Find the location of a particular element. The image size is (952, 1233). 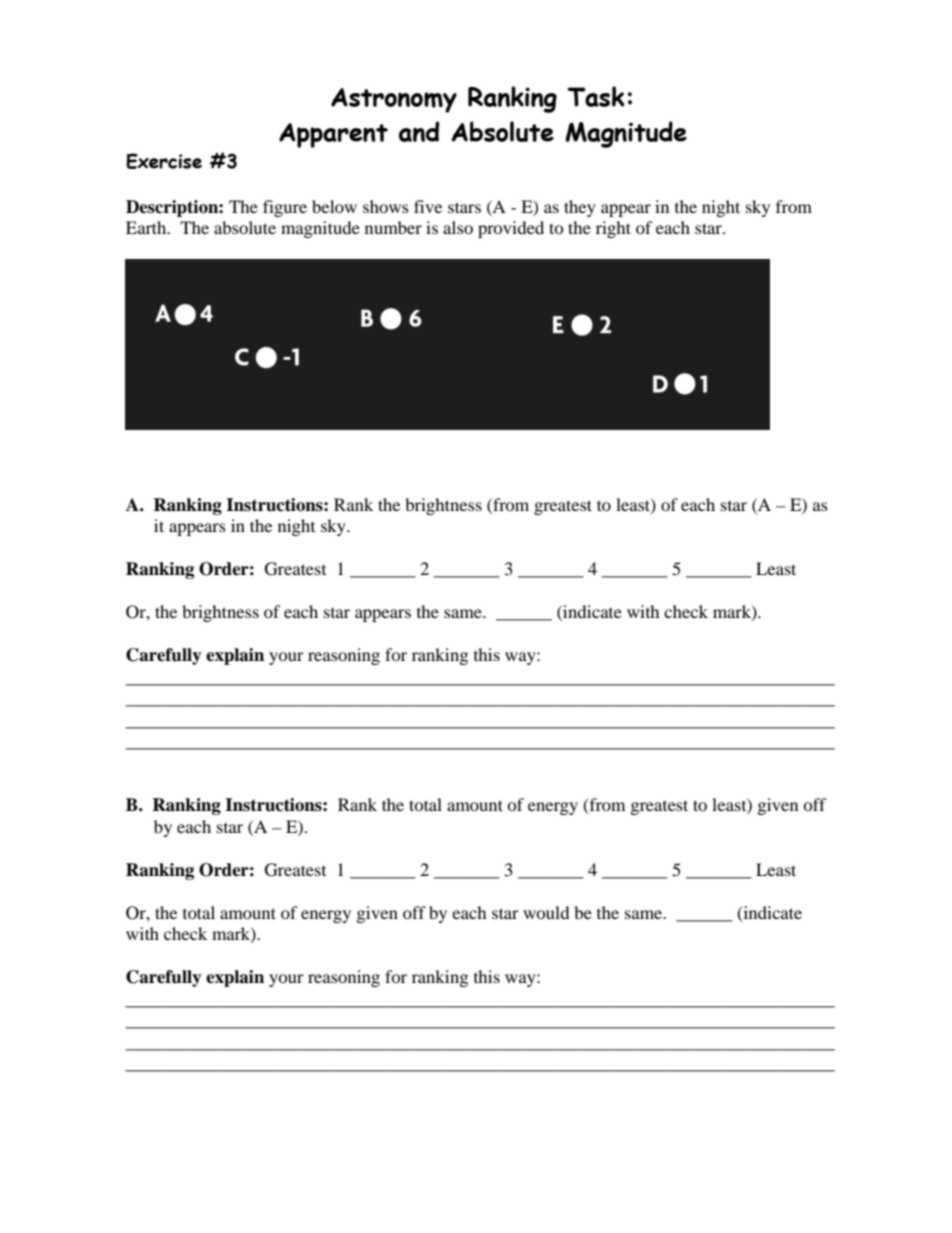

five is located at coordinates (428, 206).
